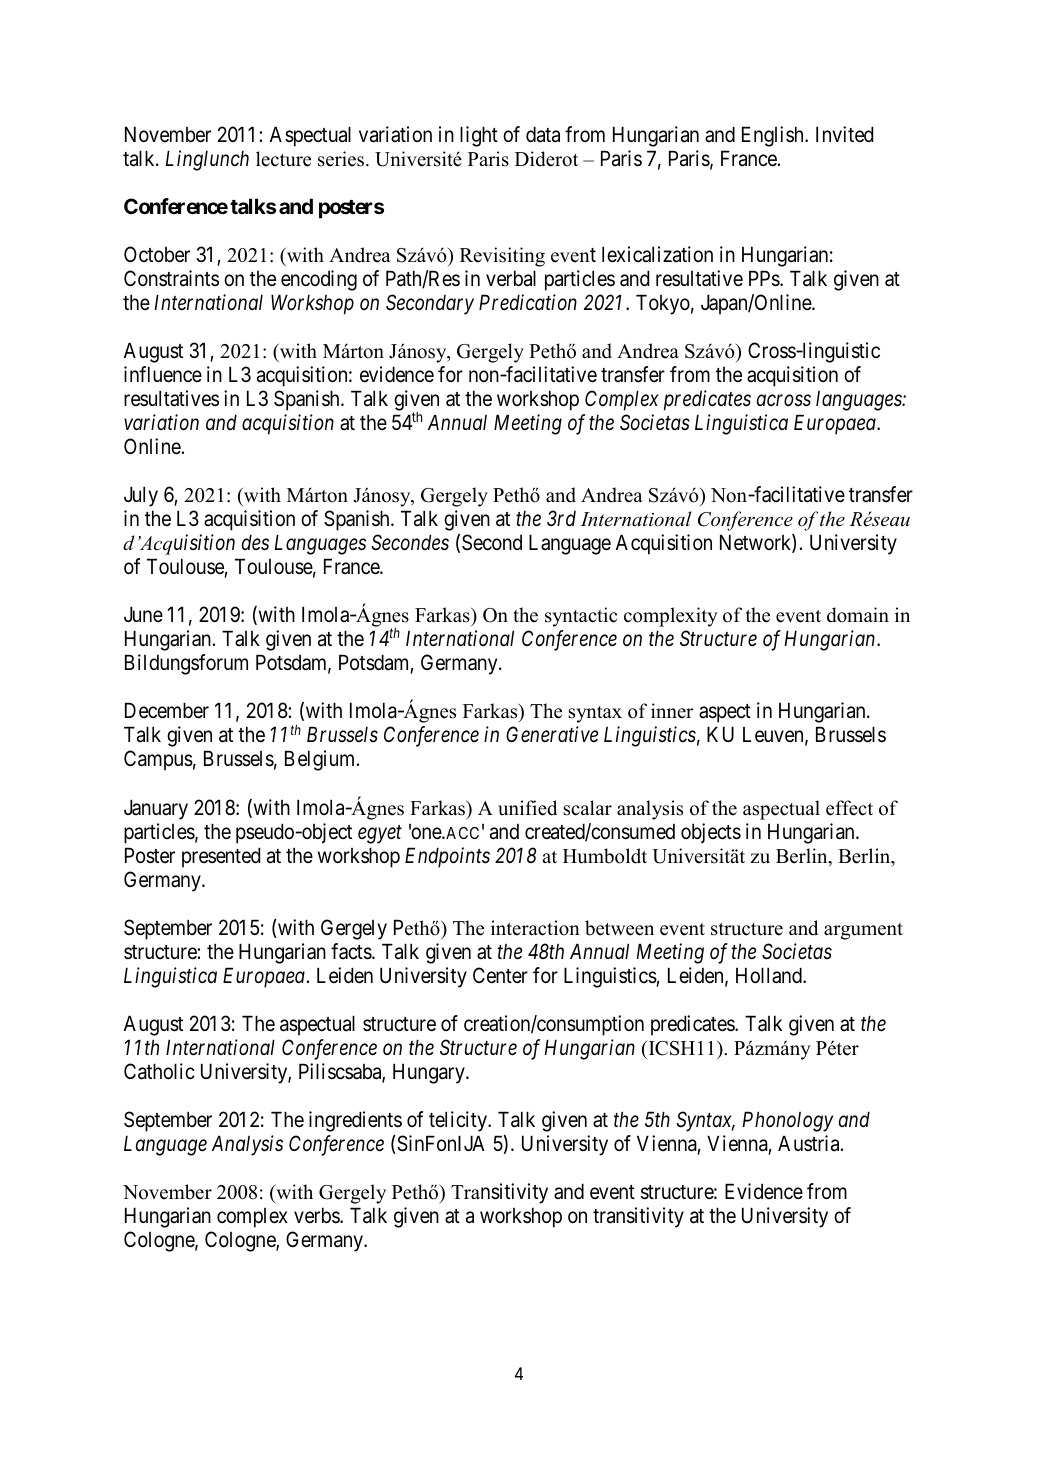 This document has height=1466, width=1037. Describe the element at coordinates (143, 614) in the document. I see `June` at that location.
